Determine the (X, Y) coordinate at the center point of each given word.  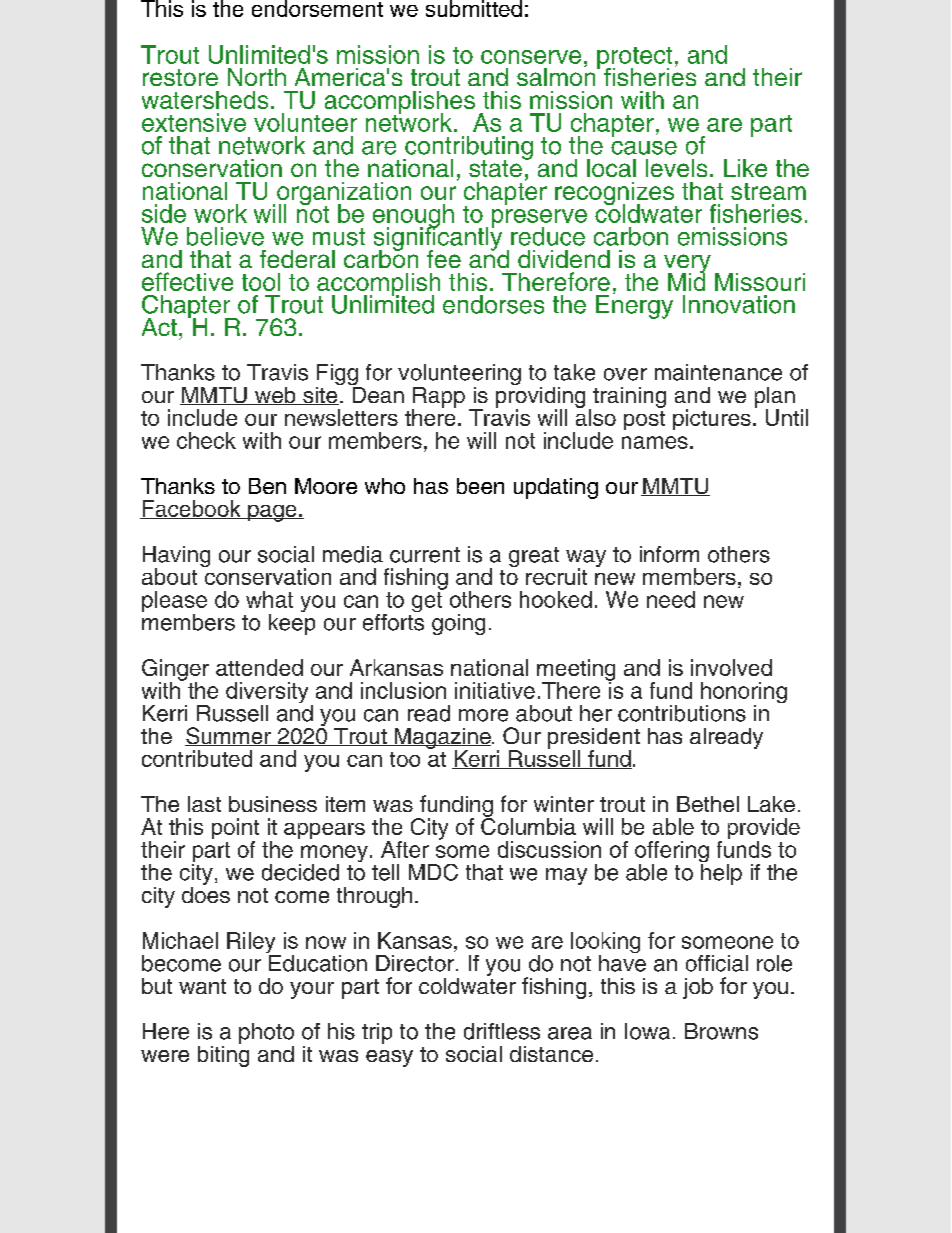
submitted (474, 8)
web (275, 396)
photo (266, 1033)
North (257, 77)
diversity (267, 694)
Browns (721, 1031)
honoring (744, 694)
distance (551, 1054)
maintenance (718, 372)
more (483, 715)
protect (634, 59)
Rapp (438, 398)
